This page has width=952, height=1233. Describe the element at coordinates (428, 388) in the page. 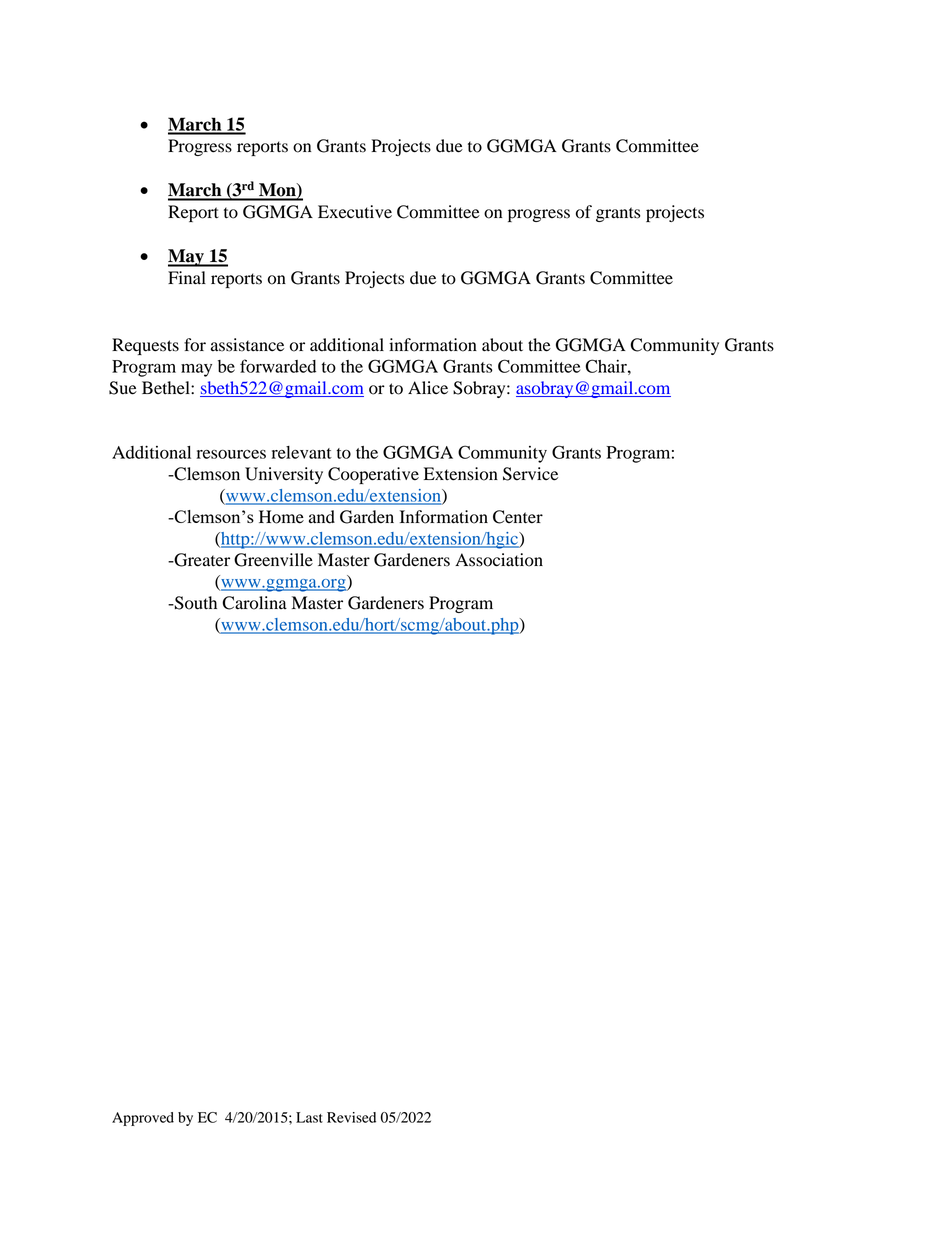

I see `Alice` at that location.
